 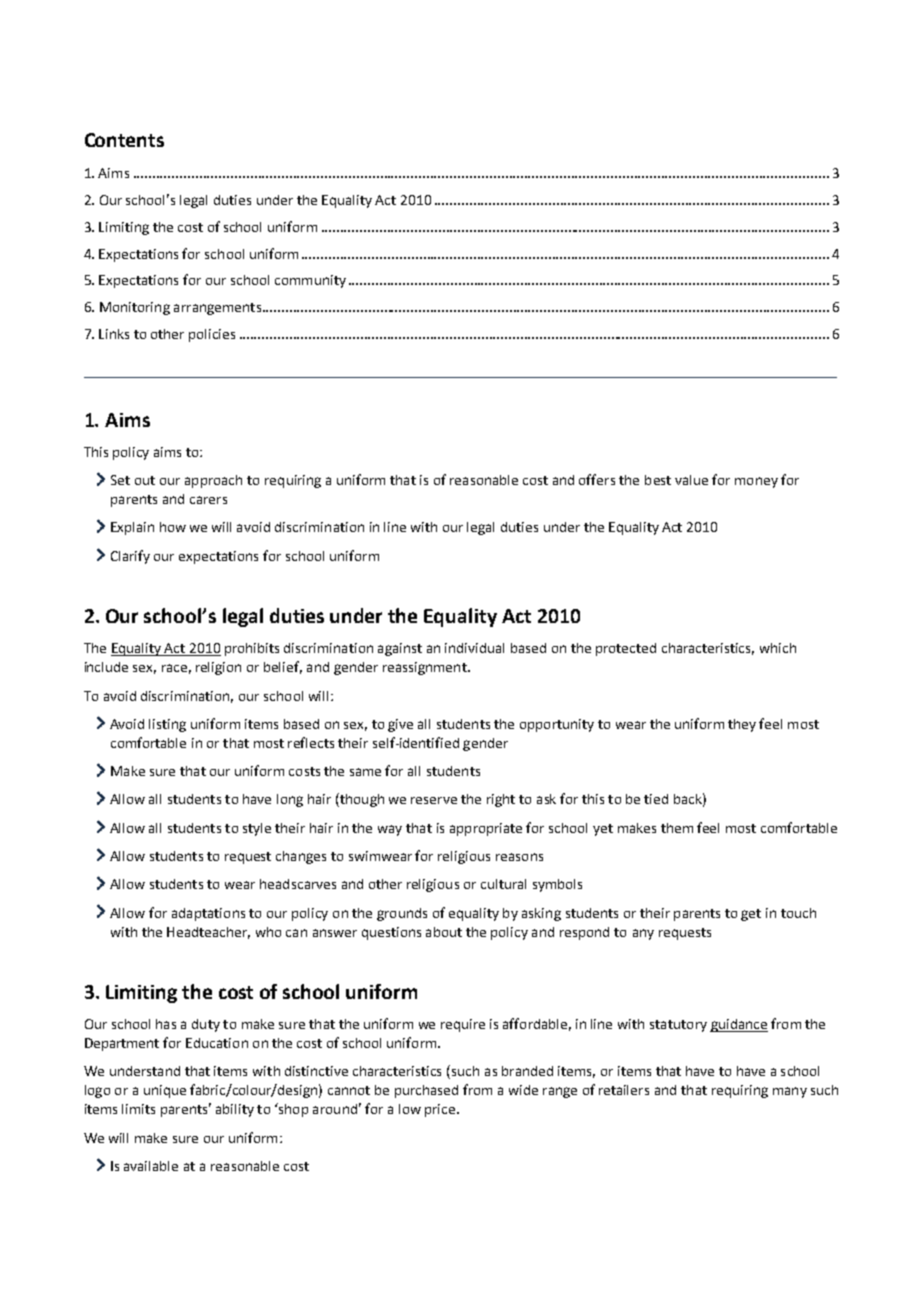 What do you see at coordinates (124, 140) in the image?
I see `Contents` at bounding box center [124, 140].
